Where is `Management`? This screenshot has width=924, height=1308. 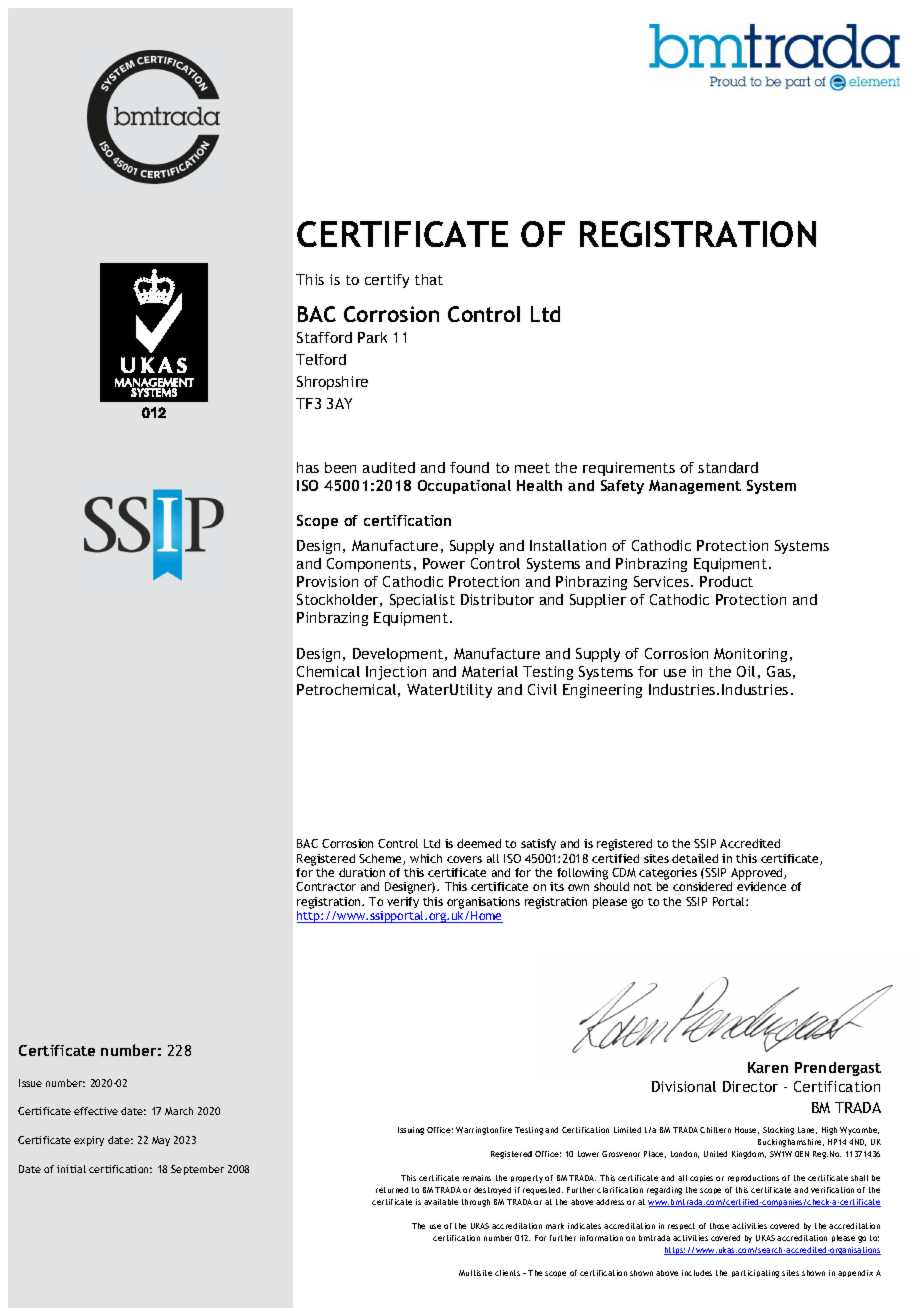 Management is located at coordinates (695, 487).
